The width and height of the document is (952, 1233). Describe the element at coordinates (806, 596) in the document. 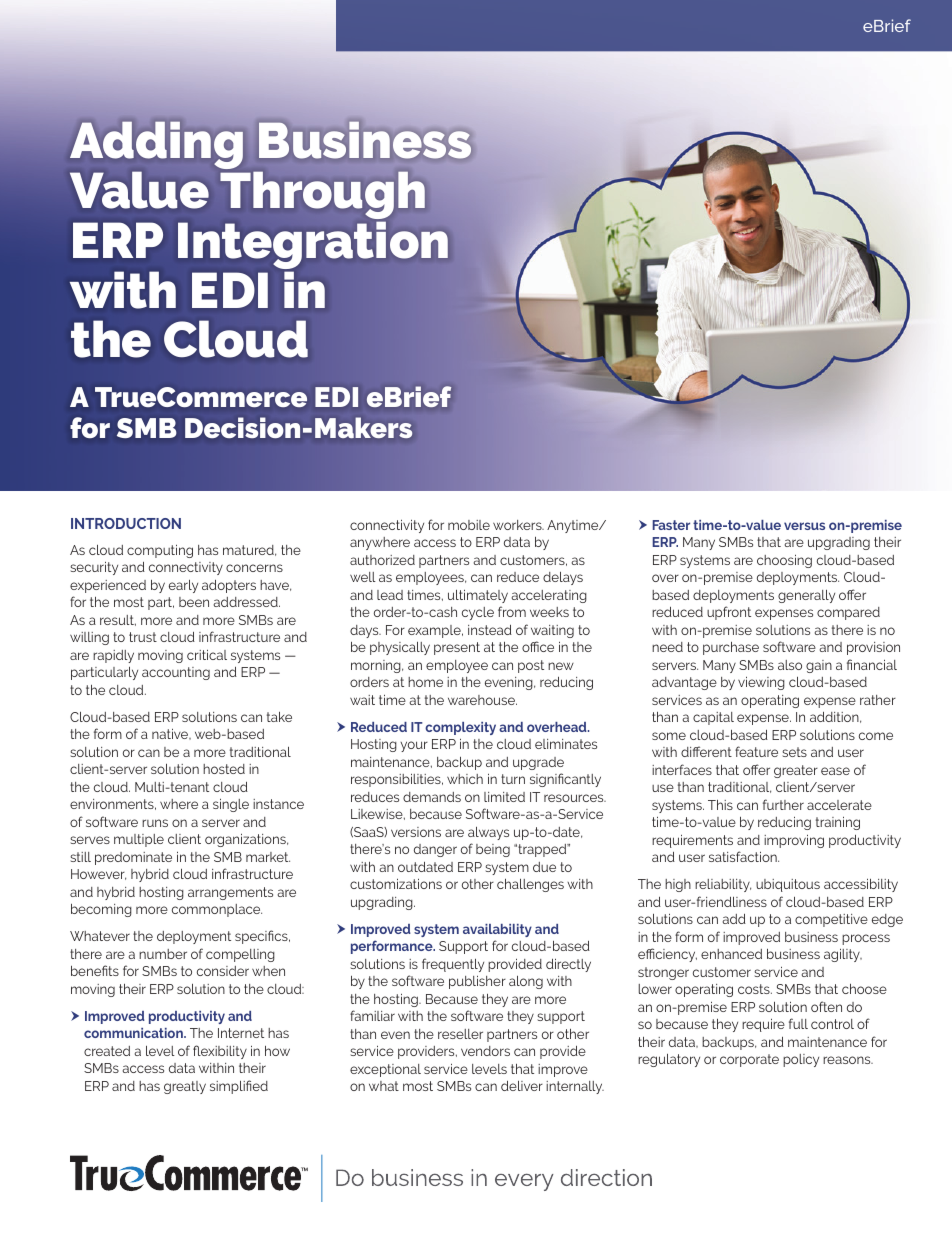

I see `generally` at that location.
